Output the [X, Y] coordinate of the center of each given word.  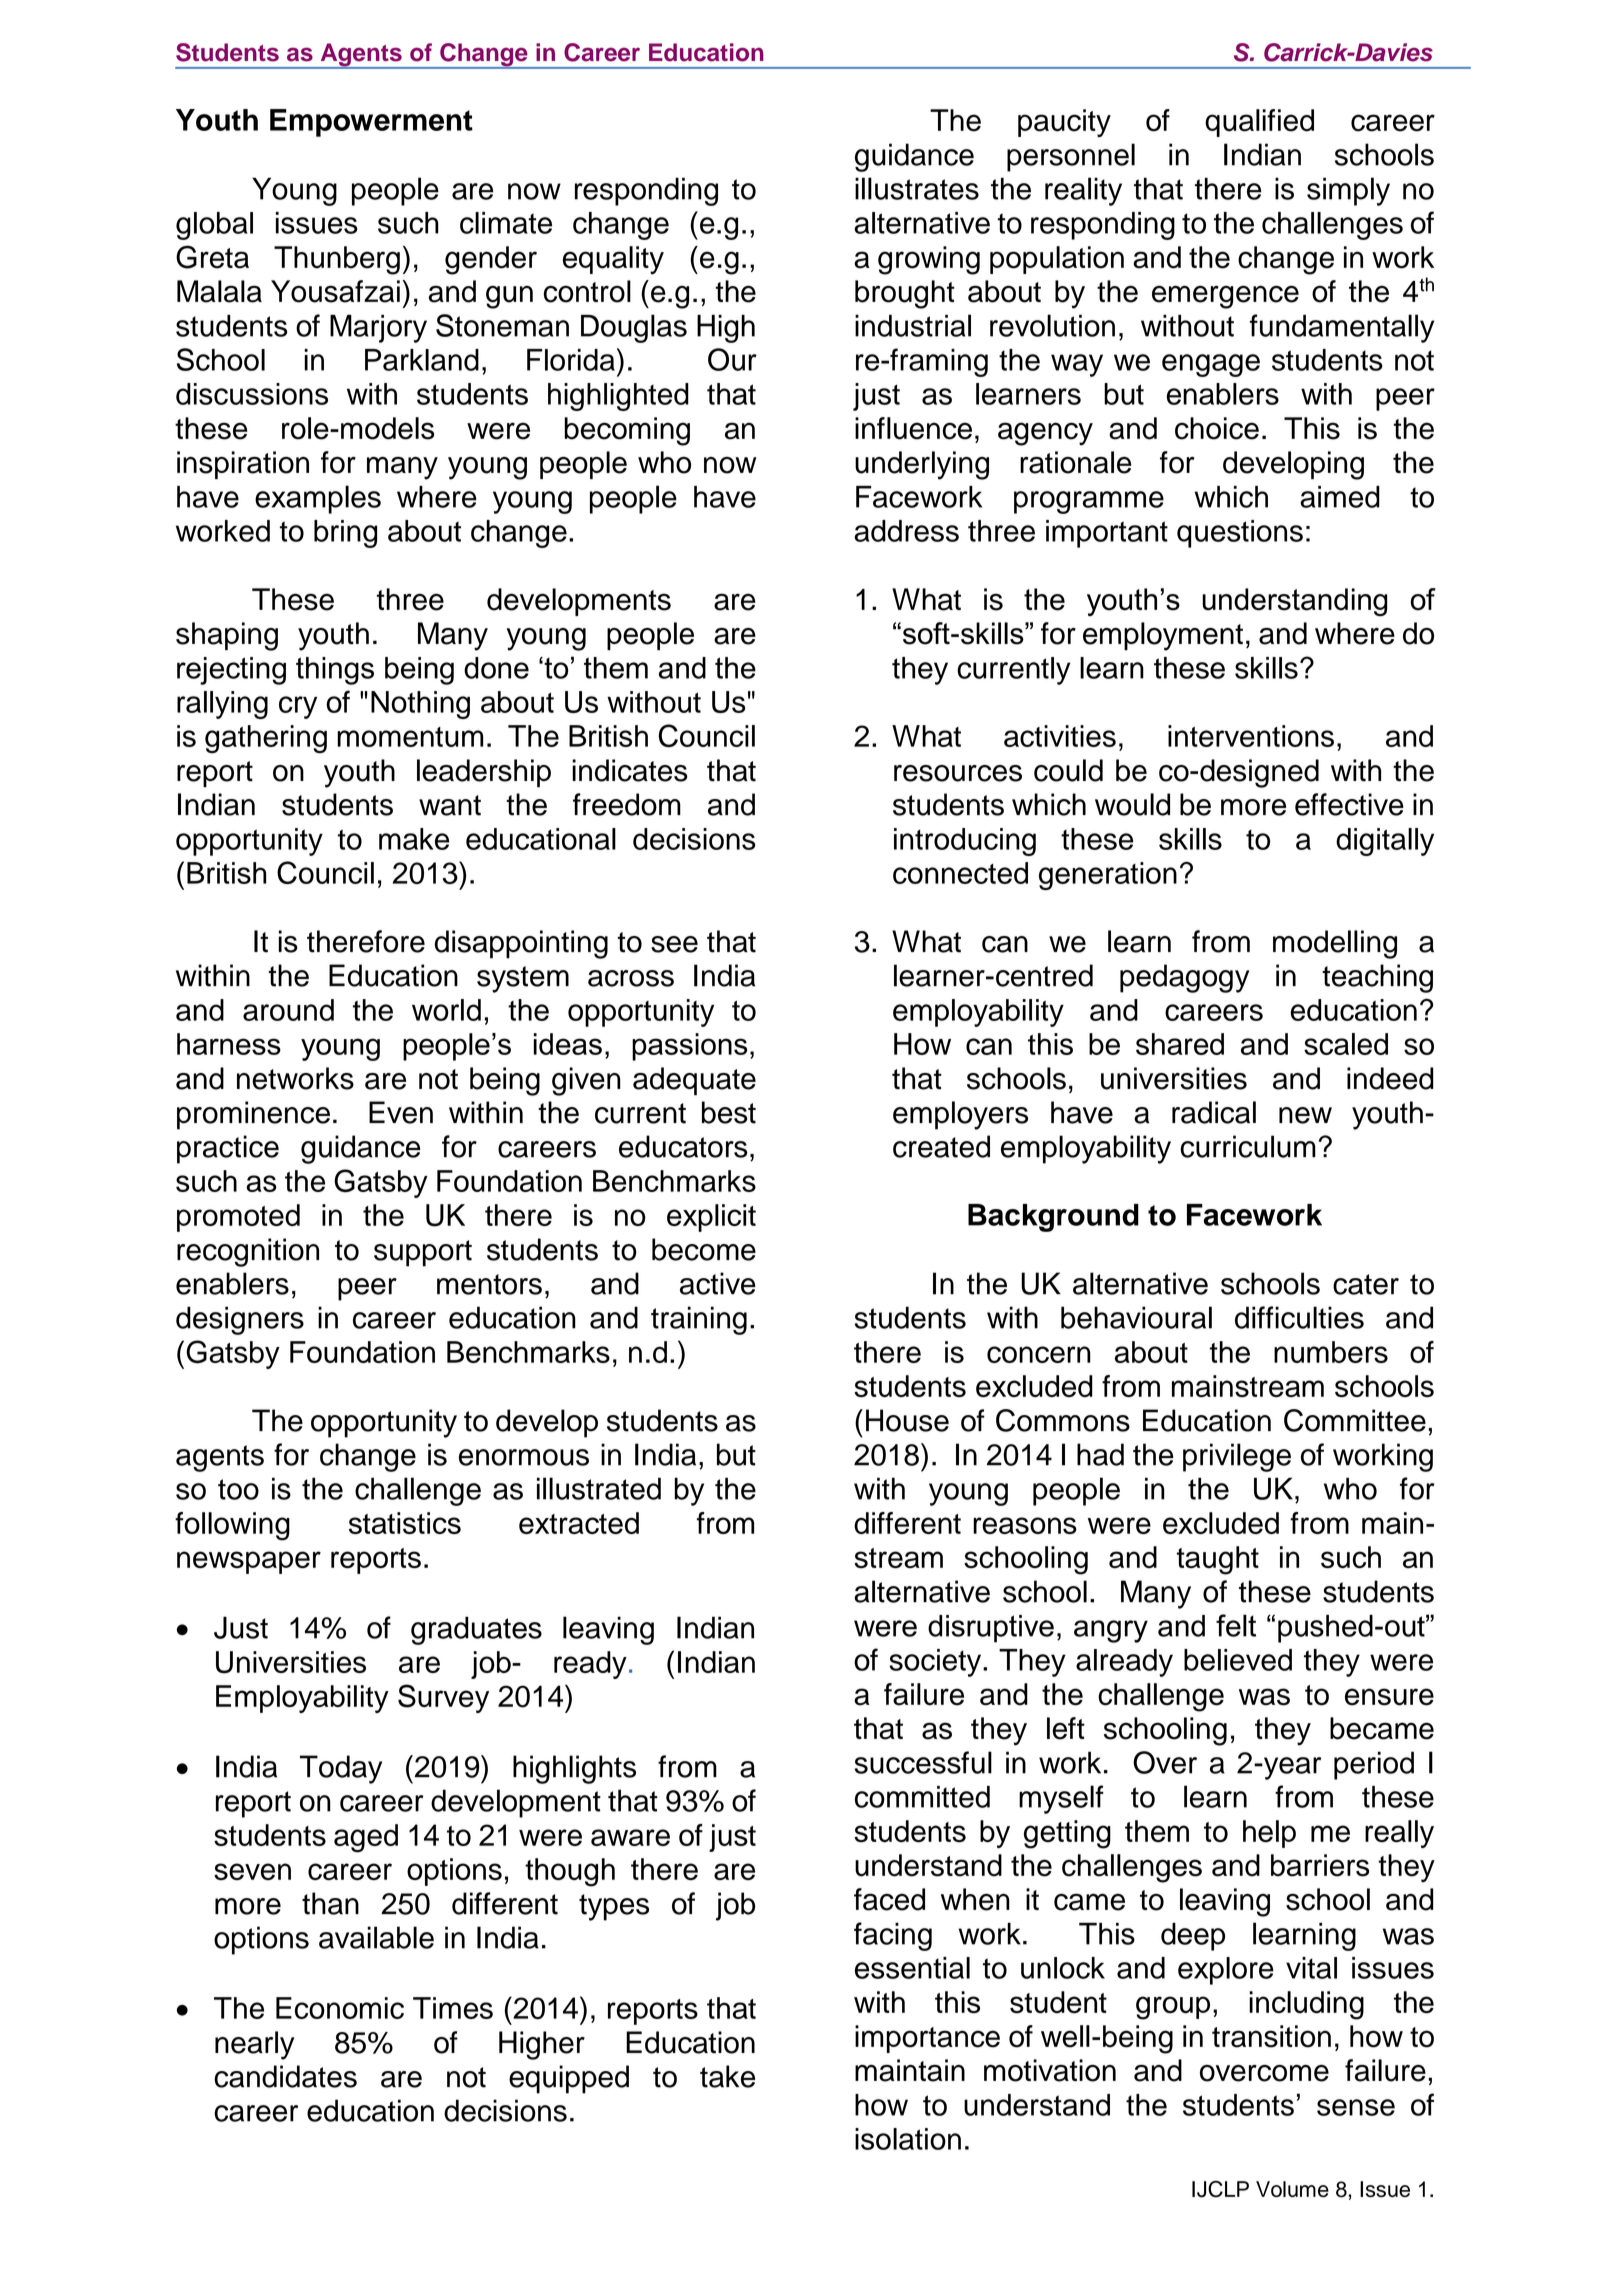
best [729, 1112]
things [335, 671]
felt [1236, 1625]
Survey [443, 1698]
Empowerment [371, 123]
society [936, 1663]
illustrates [917, 188]
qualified [1259, 123]
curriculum [1248, 1146]
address [906, 531]
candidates [285, 2076]
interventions [1251, 736]
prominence [253, 1115]
